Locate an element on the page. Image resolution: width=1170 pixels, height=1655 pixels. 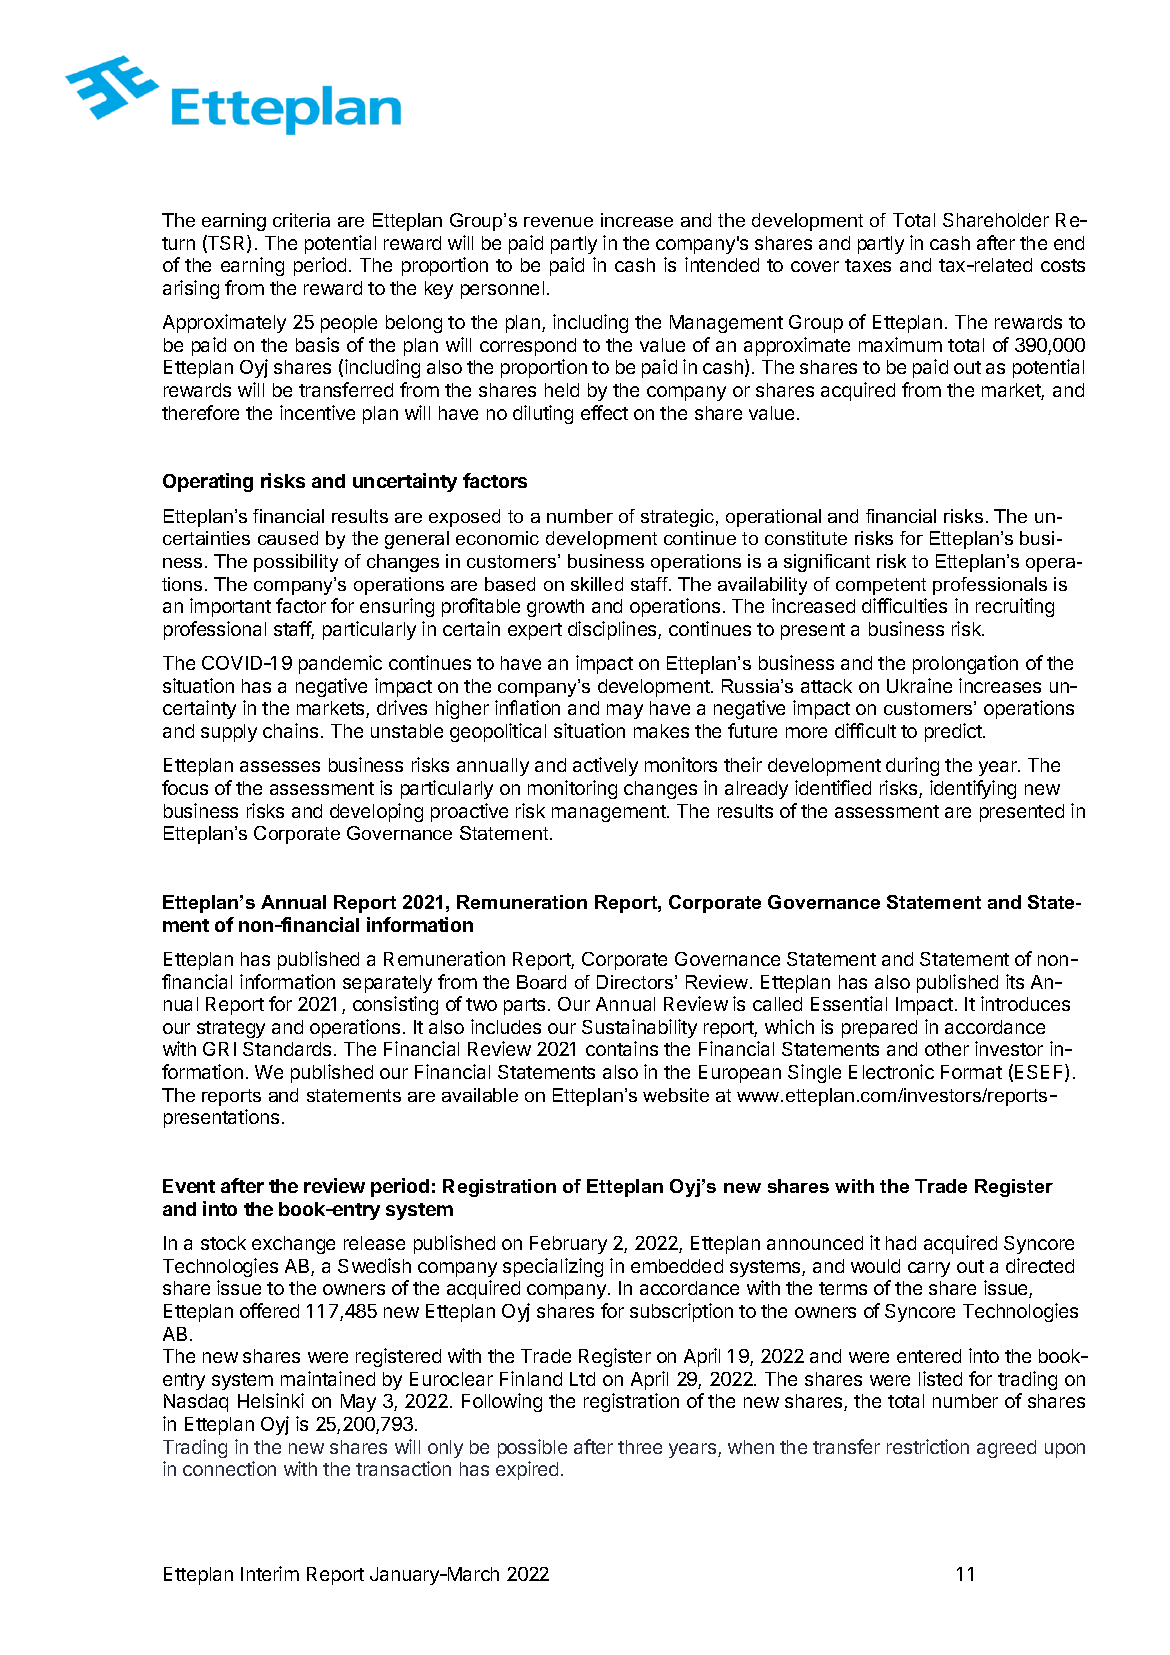
Interim is located at coordinates (270, 1573).
